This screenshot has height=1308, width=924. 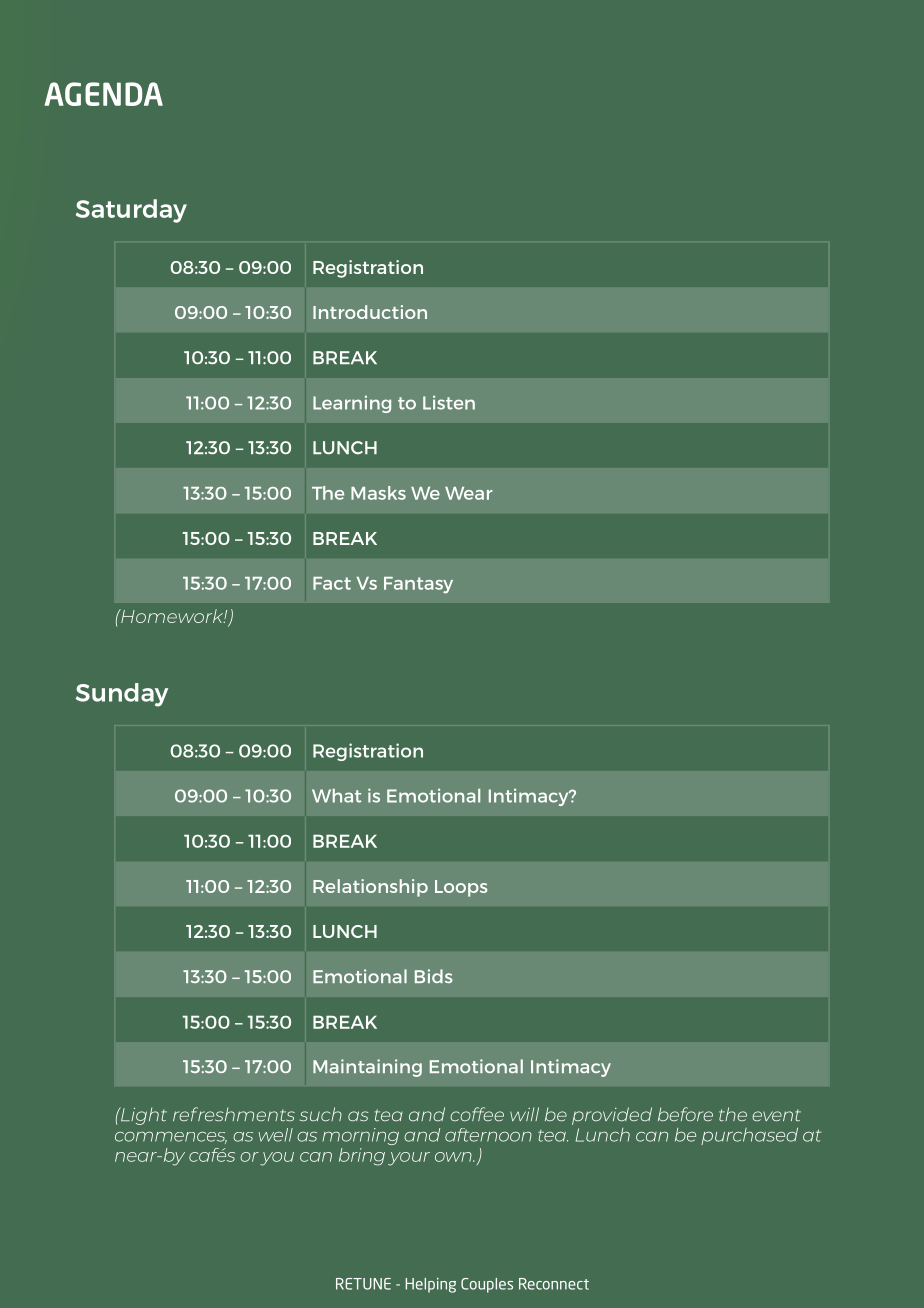 I want to click on commences, so click(x=171, y=1138).
